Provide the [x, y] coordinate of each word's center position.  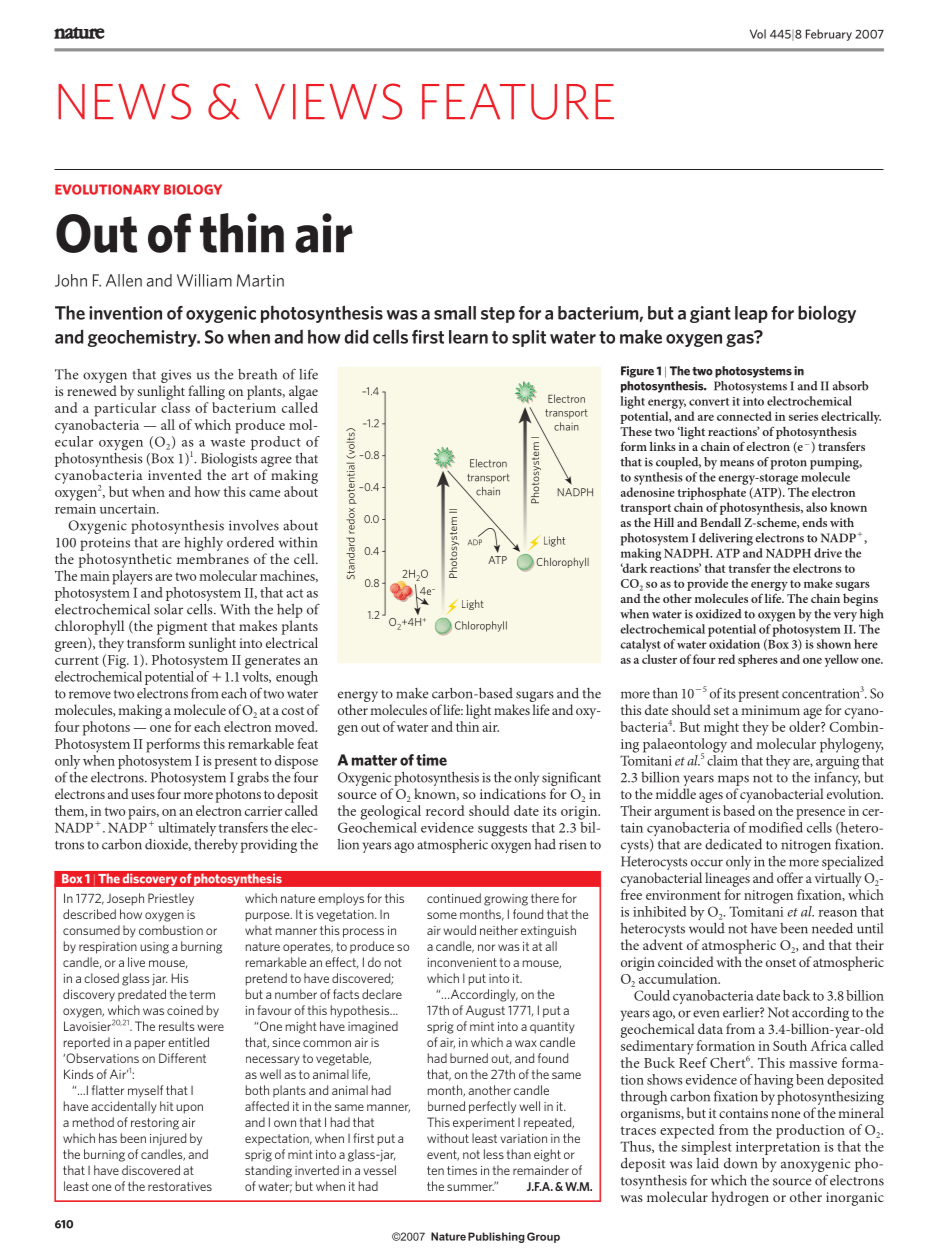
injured [168, 1139]
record [445, 810]
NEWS [124, 101]
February [829, 35]
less [494, 1154]
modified [776, 827]
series [803, 416]
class [175, 407]
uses [143, 795]
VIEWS [328, 101]
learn [468, 337]
